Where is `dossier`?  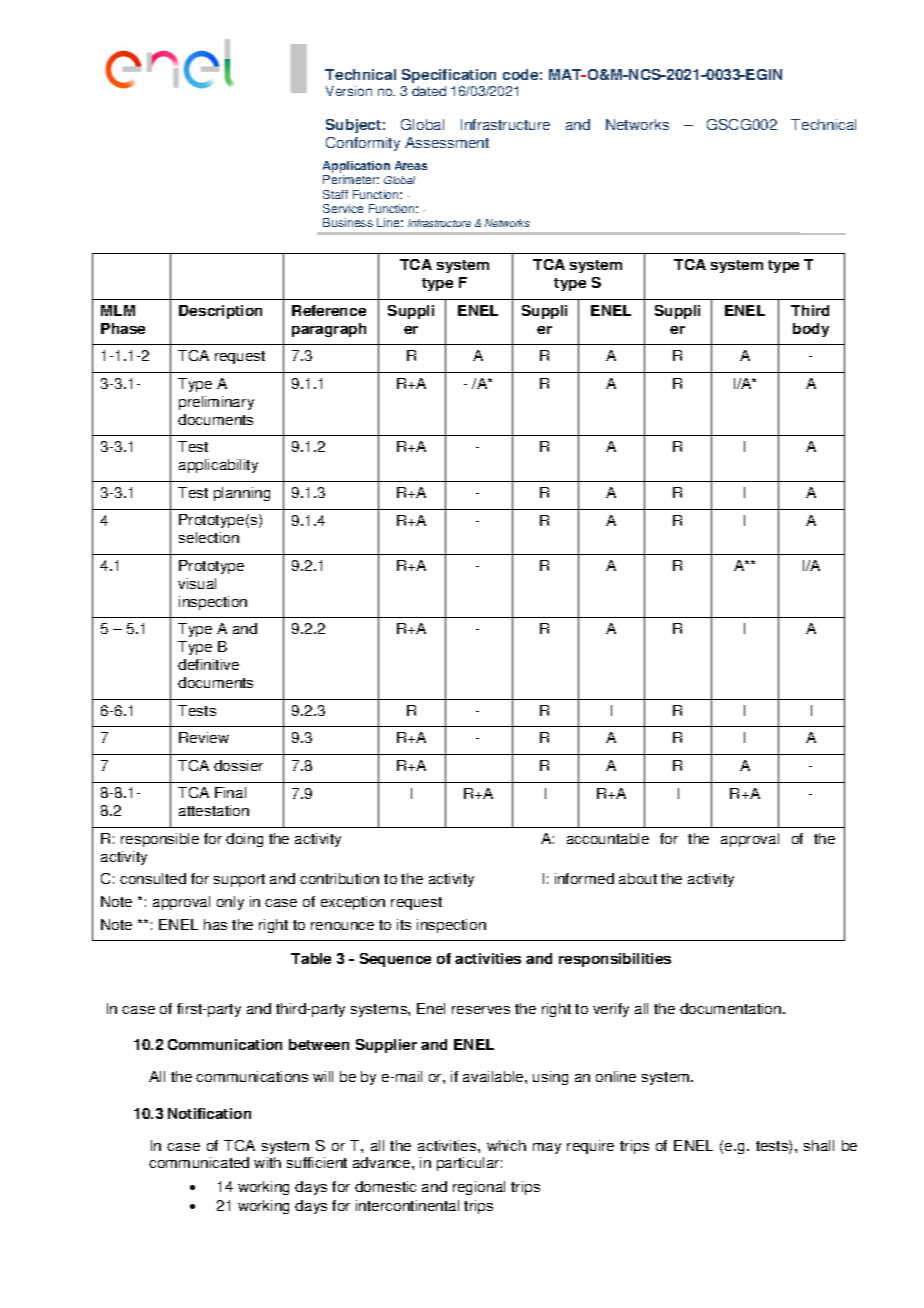
dossier is located at coordinates (238, 765).
